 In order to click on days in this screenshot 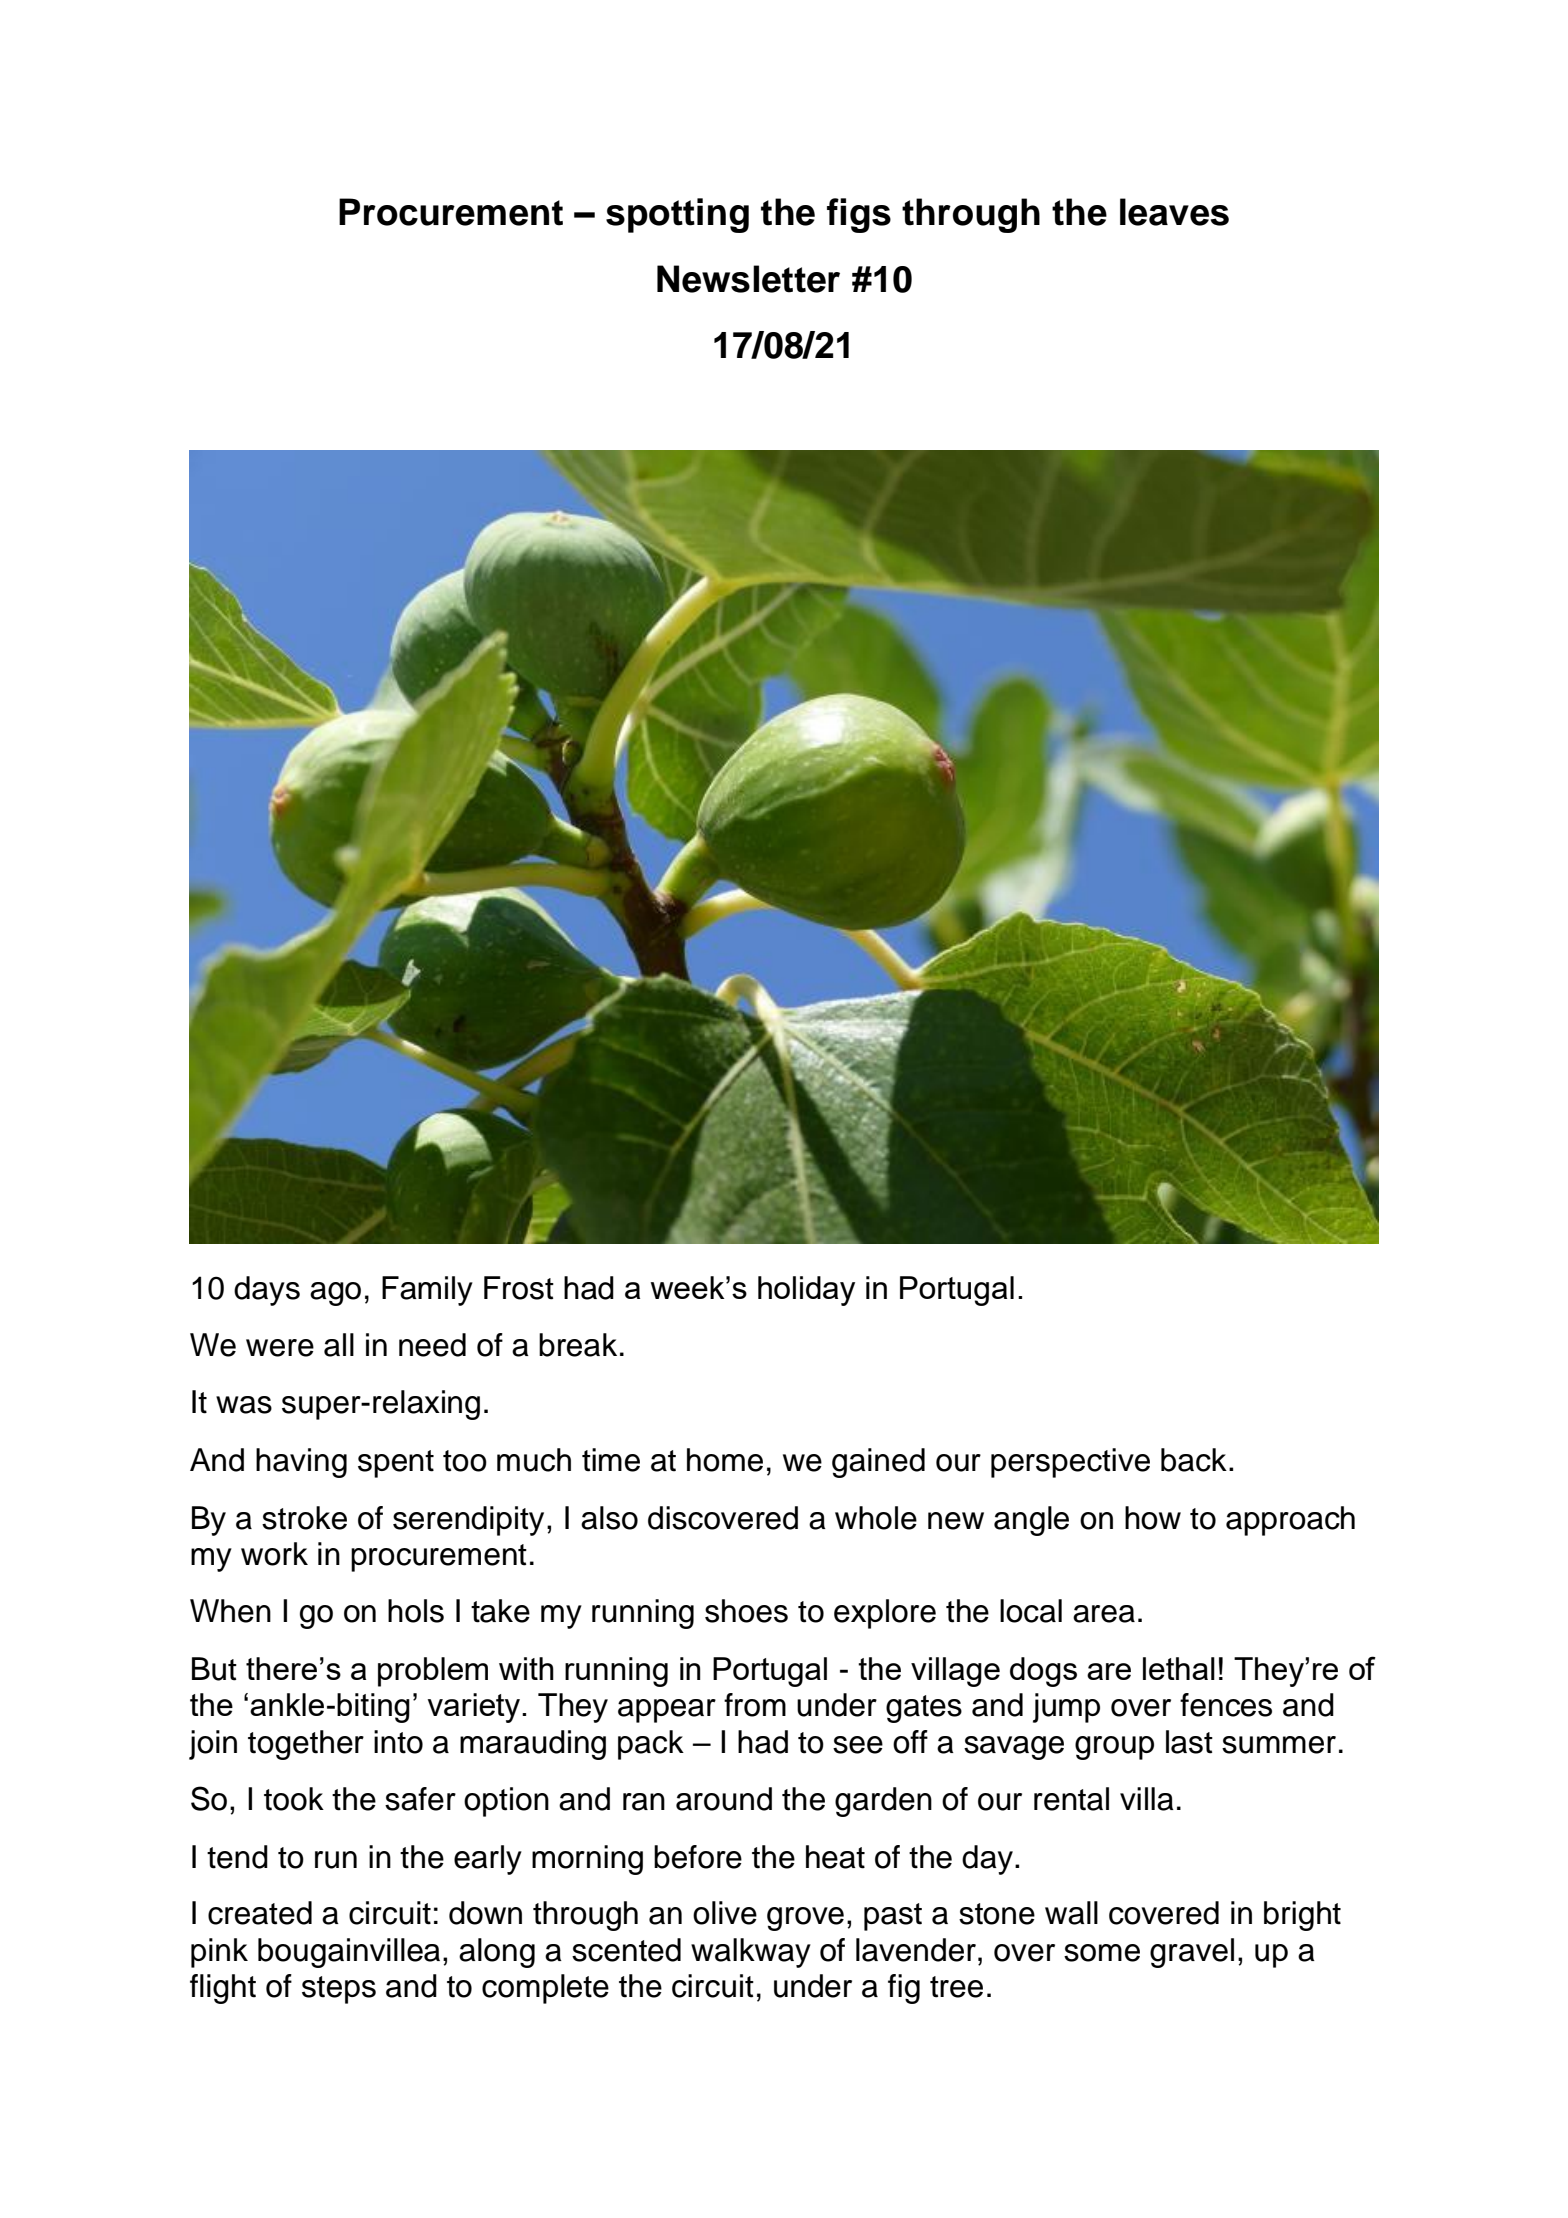, I will do `click(267, 1291)`.
